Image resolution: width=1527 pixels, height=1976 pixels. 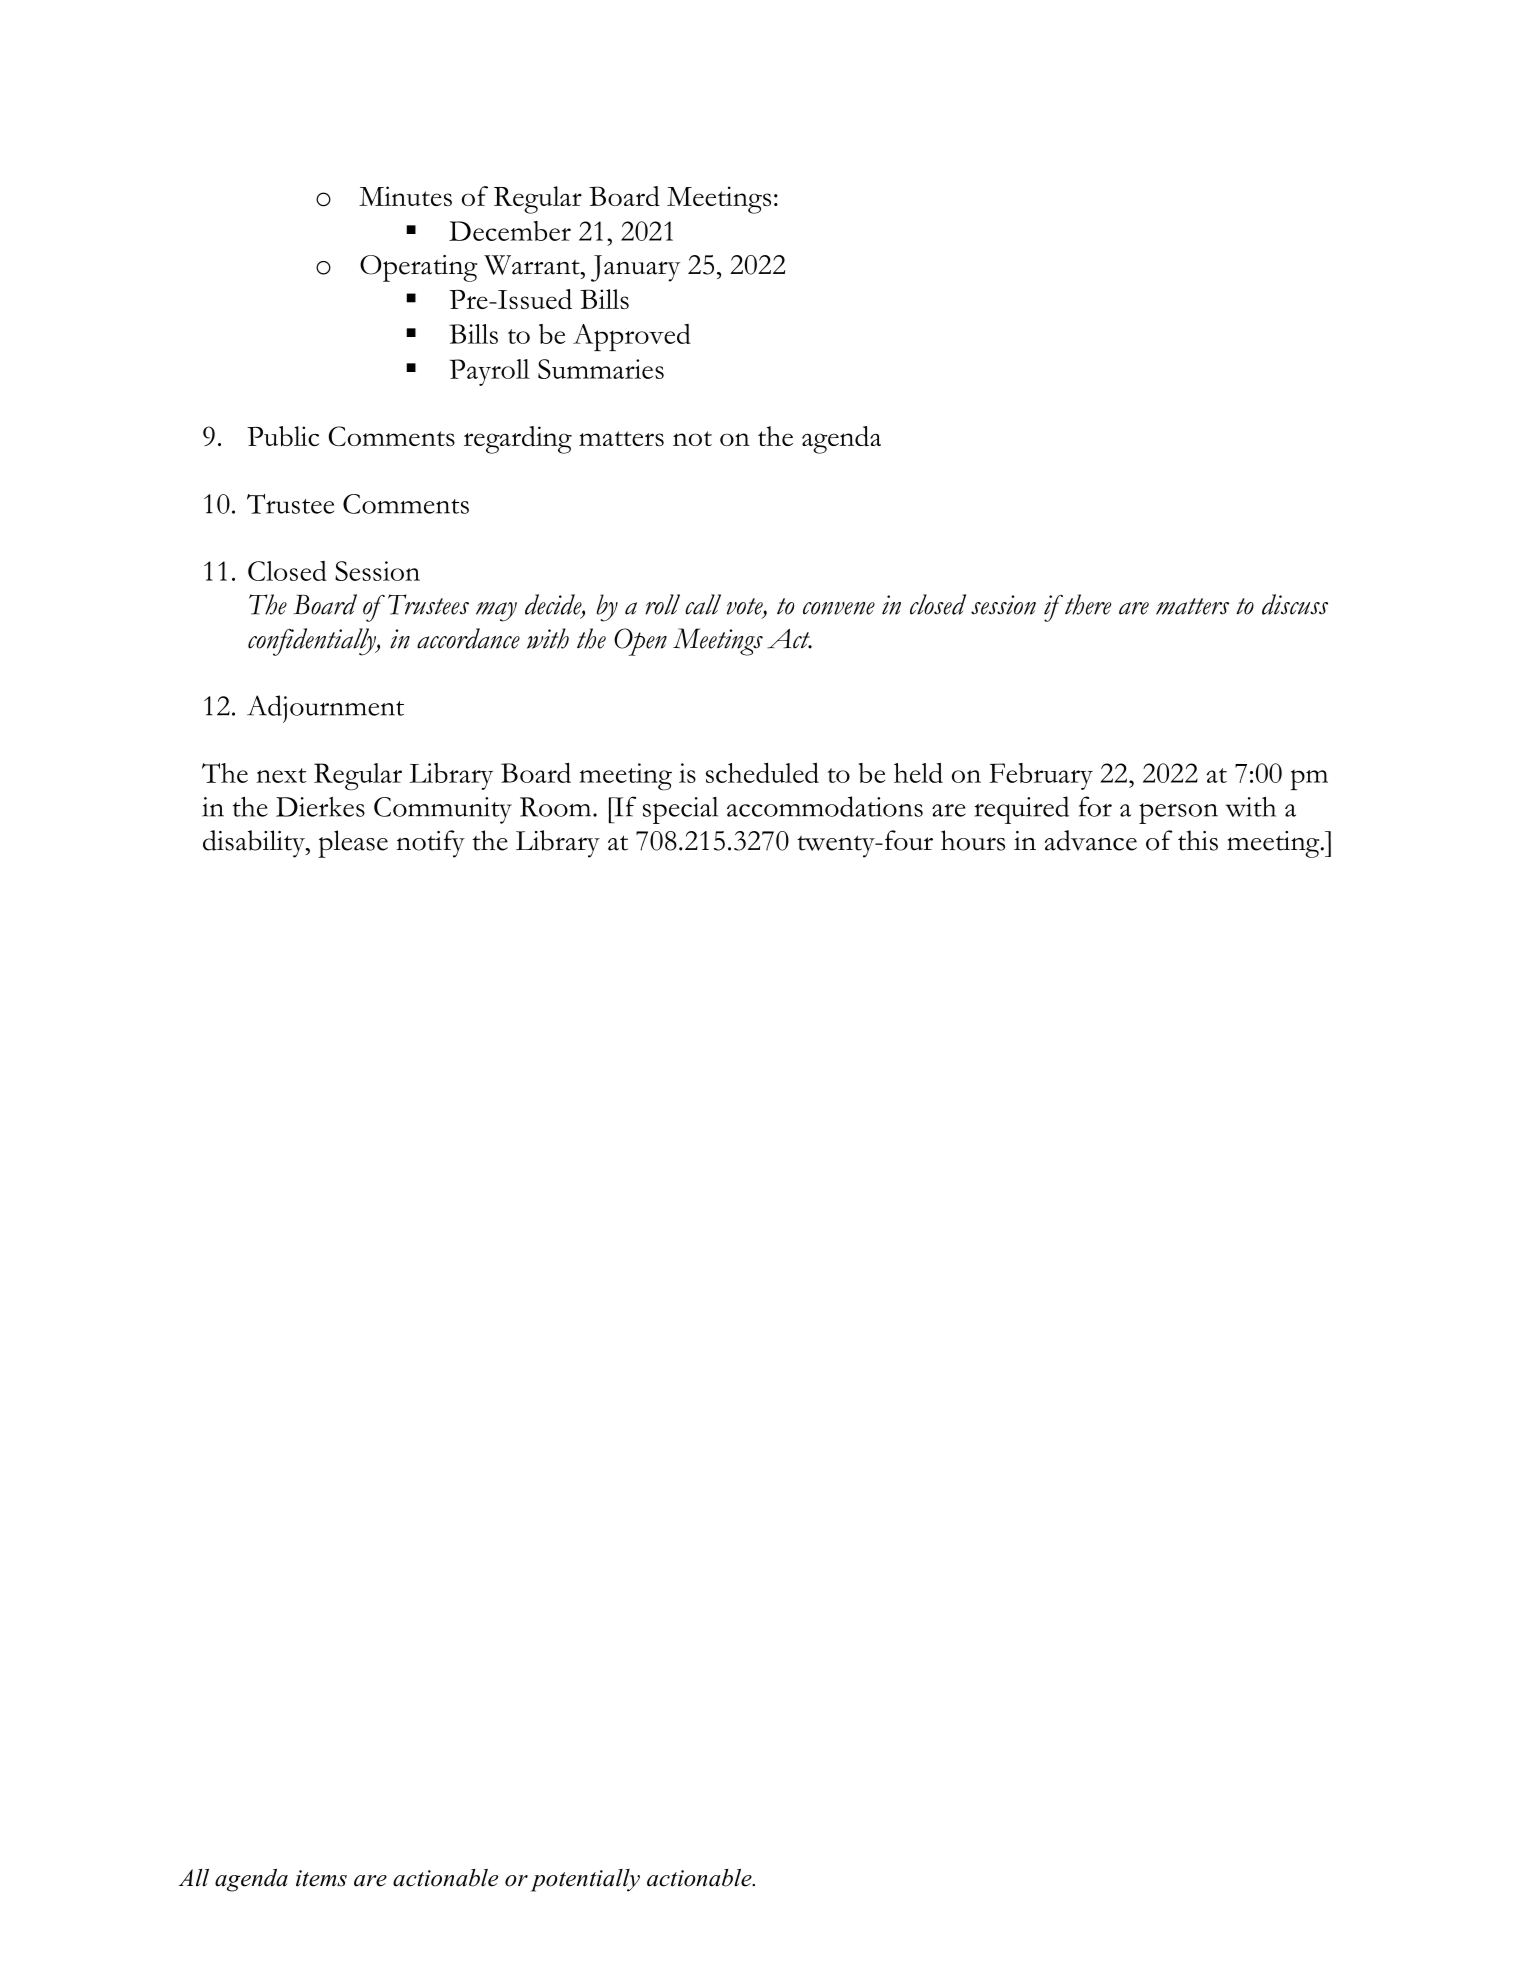 What do you see at coordinates (635, 268) in the screenshot?
I see `January` at bounding box center [635, 268].
